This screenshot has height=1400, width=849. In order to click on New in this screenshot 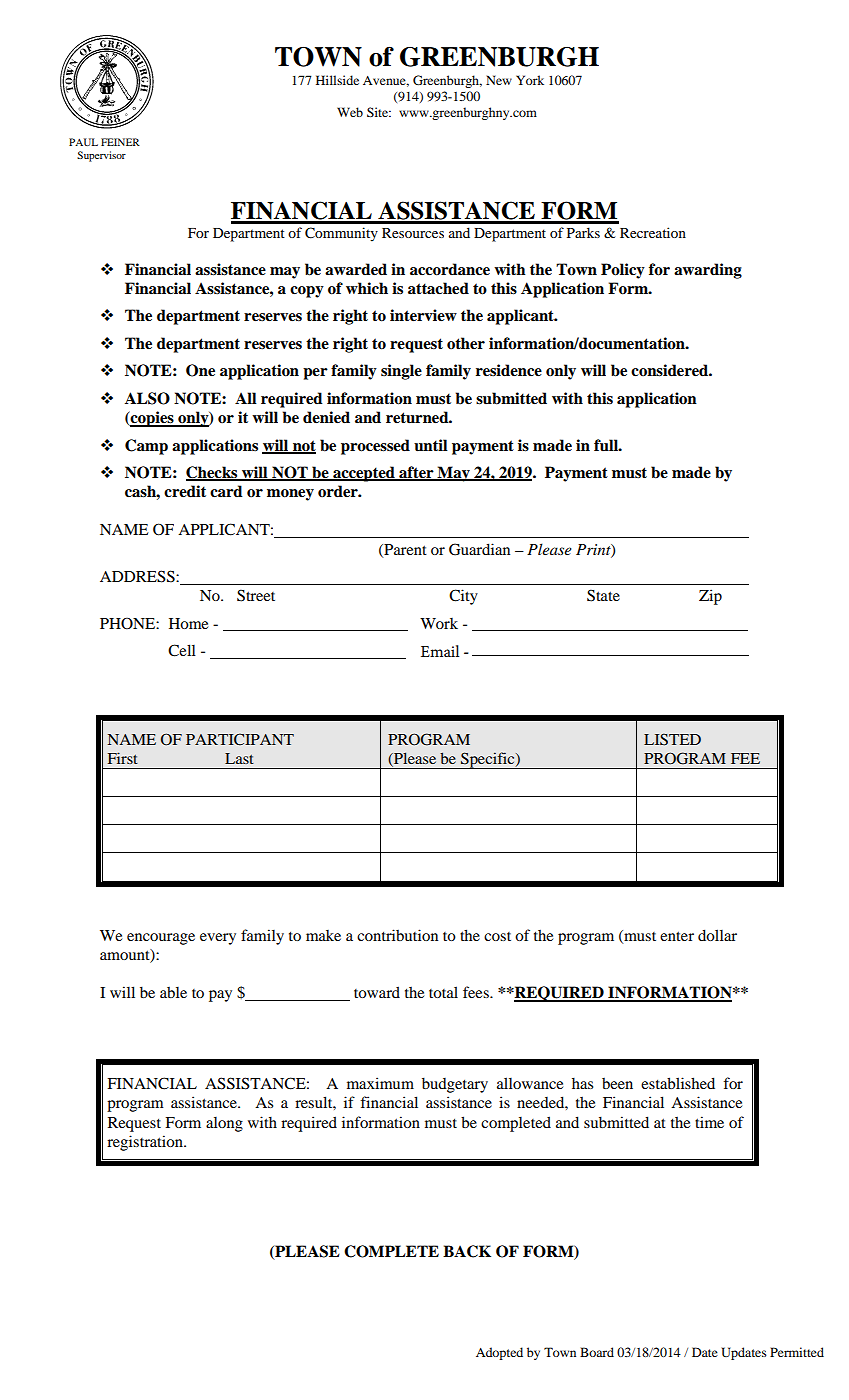, I will do `click(499, 80)`.
